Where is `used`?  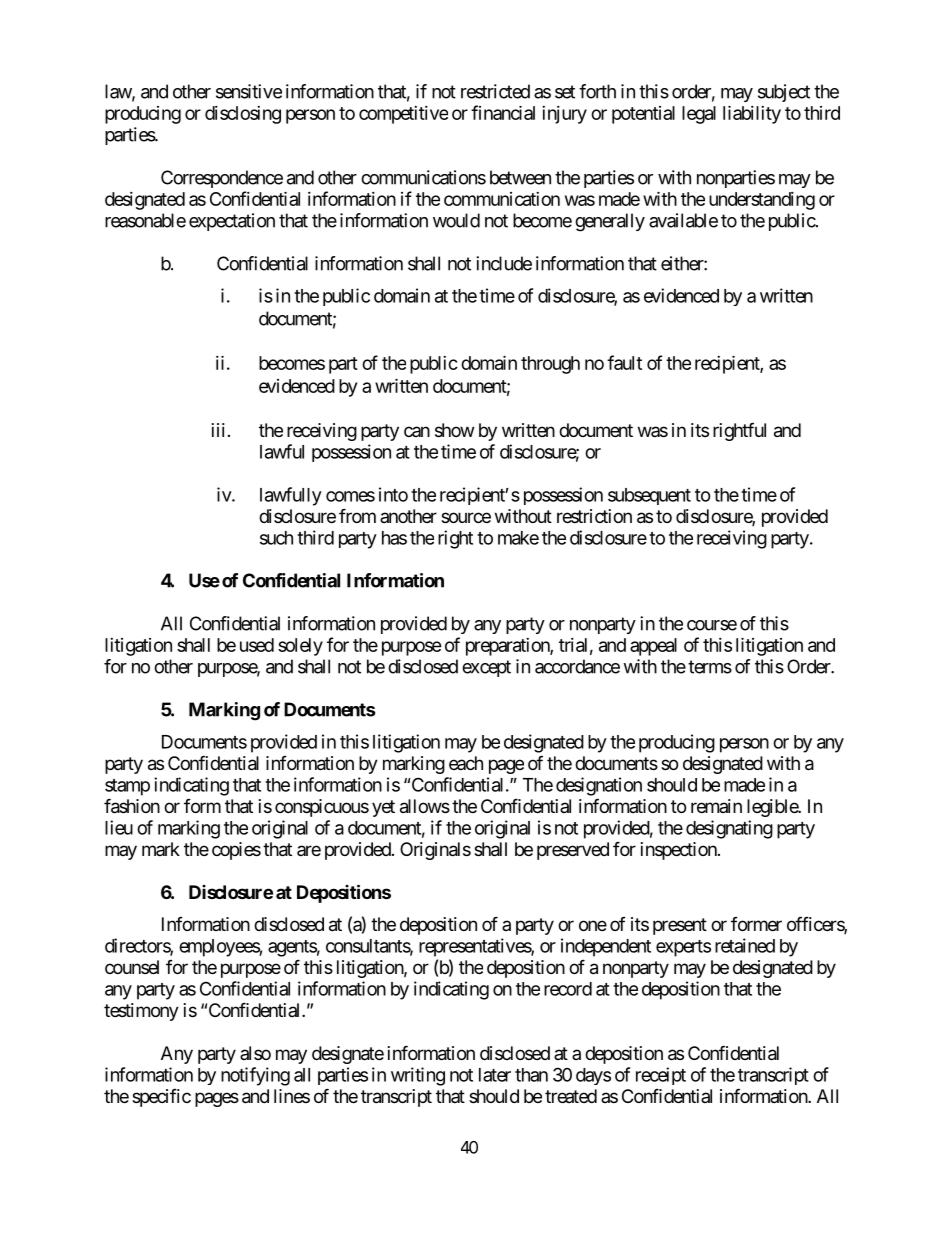
used is located at coordinates (257, 645).
